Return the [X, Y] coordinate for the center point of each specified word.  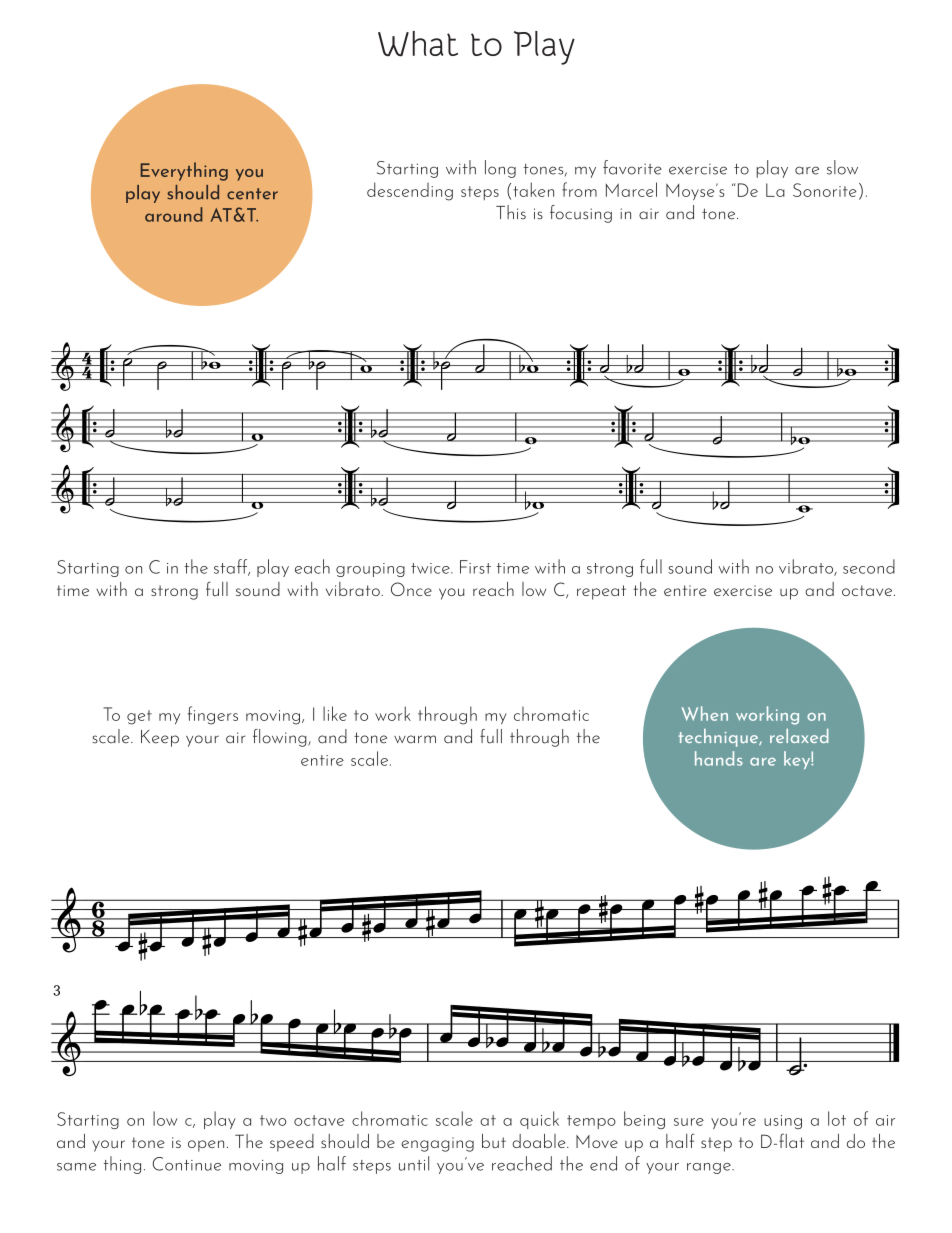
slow [842, 167]
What [418, 43]
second [869, 566]
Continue [187, 1164]
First [475, 567]
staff [232, 567]
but [494, 1141]
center [252, 194]
